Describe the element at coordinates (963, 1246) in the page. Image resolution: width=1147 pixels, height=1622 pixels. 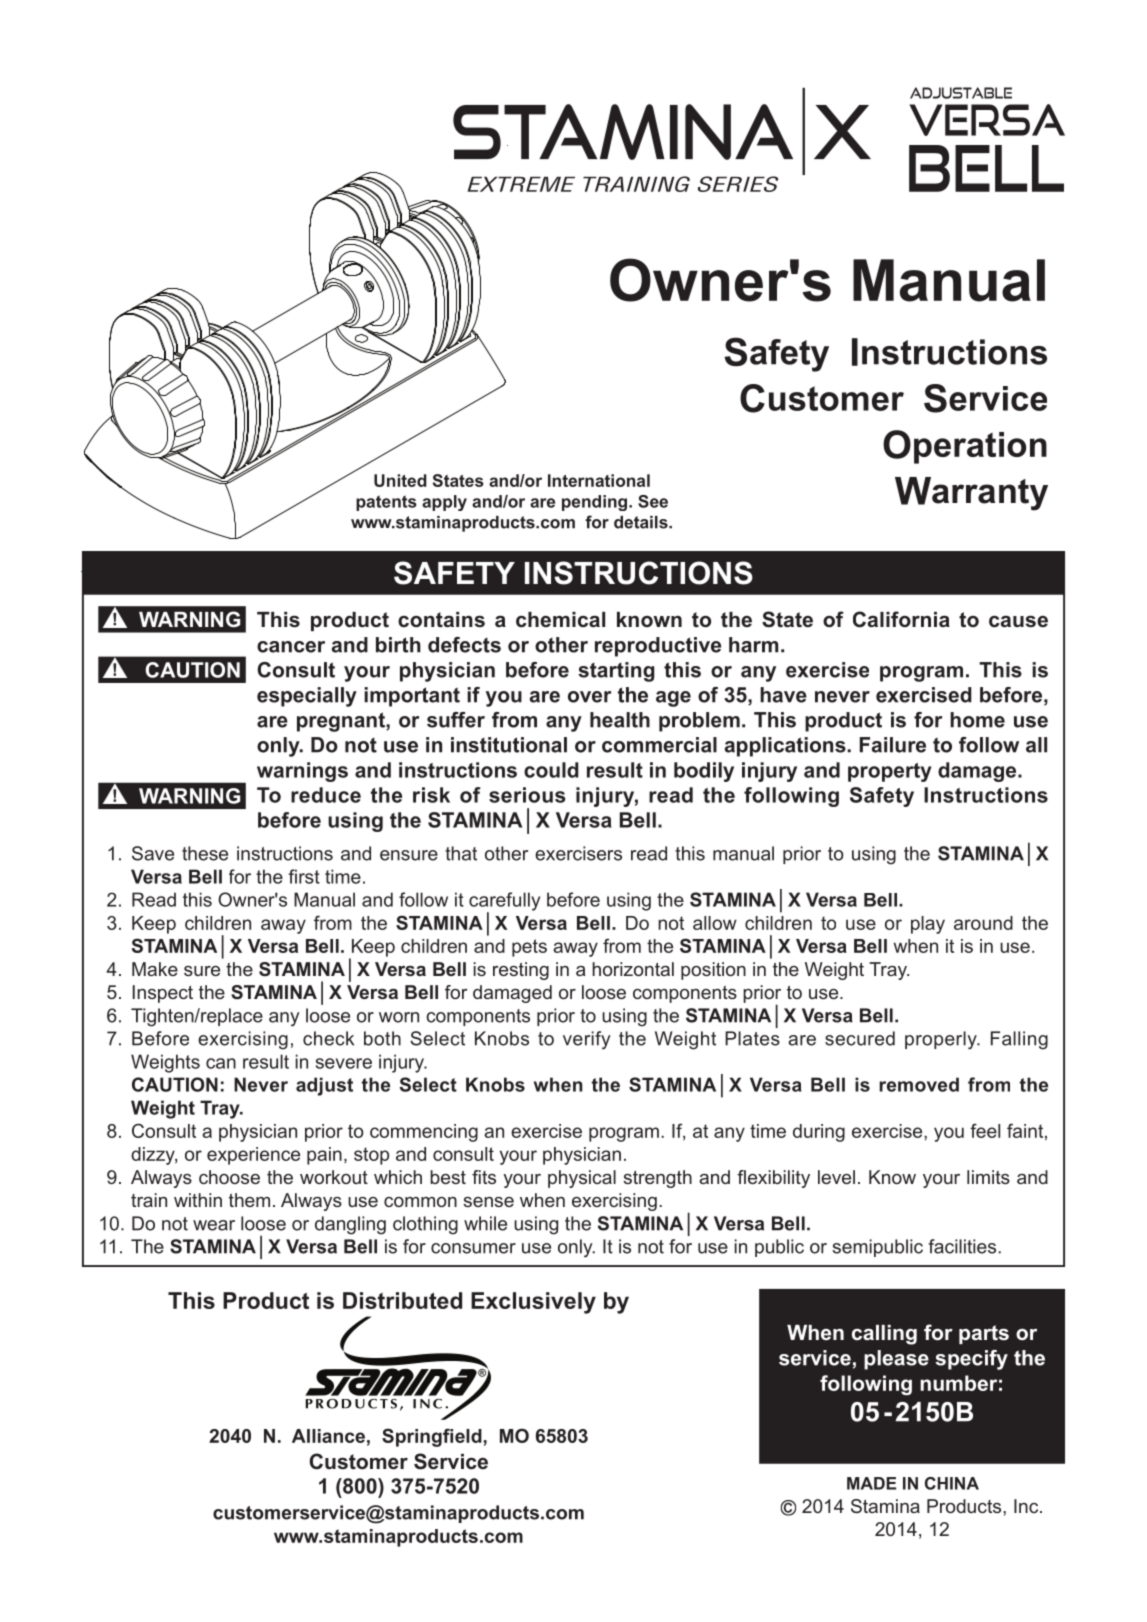
I see `facilities` at that location.
